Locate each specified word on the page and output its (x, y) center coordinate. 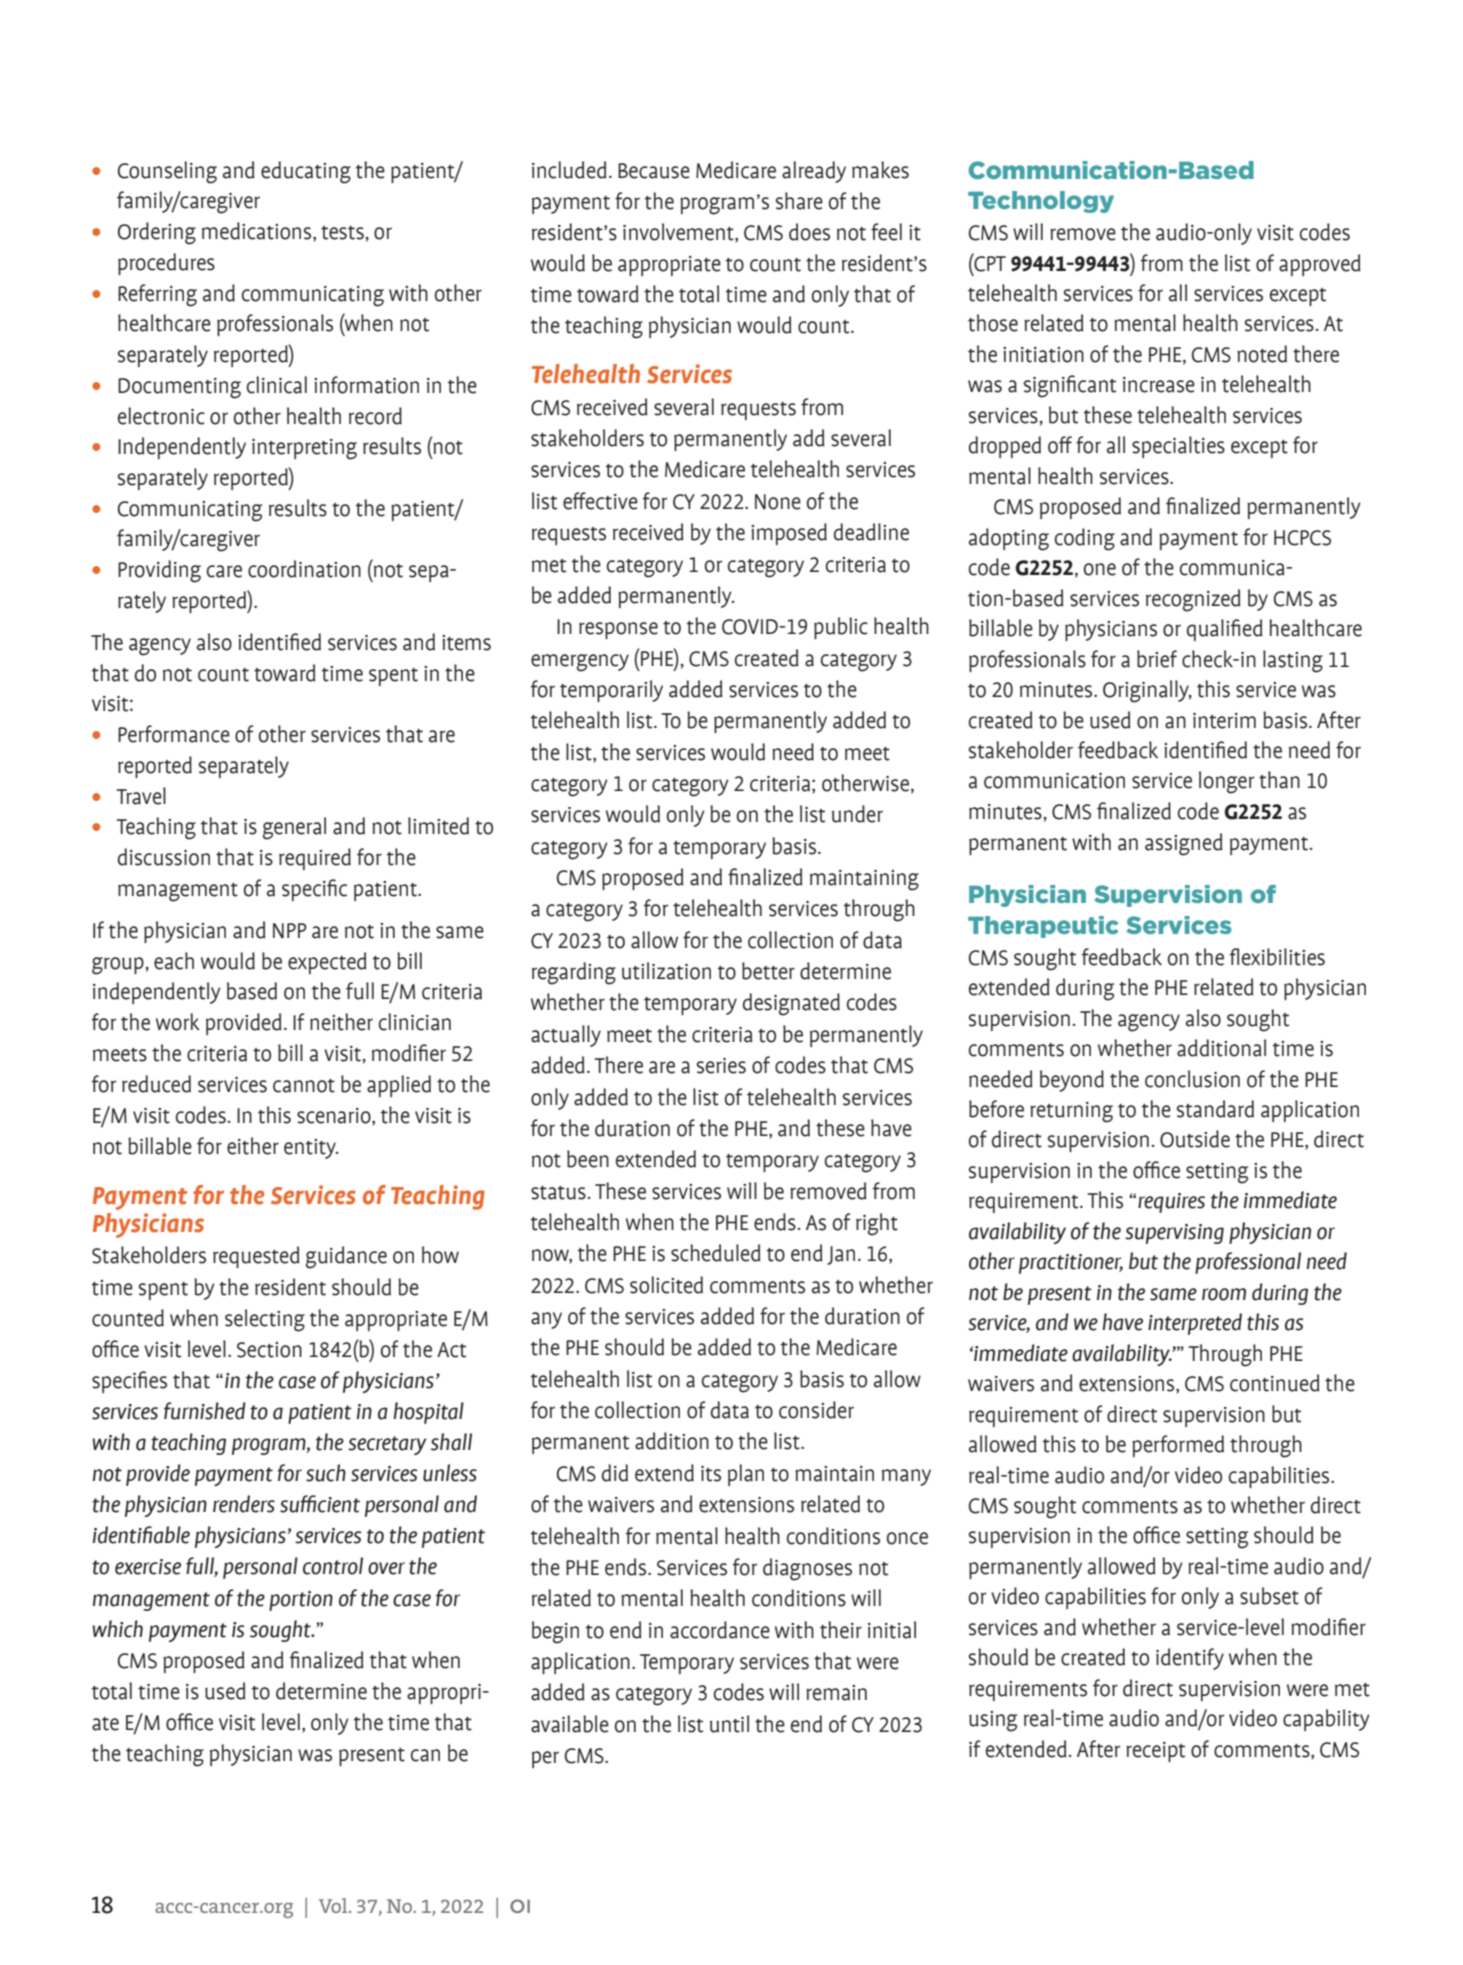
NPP (290, 931)
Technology (1041, 202)
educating (306, 172)
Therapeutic (1043, 927)
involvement (679, 232)
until (729, 1724)
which (117, 1629)
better (768, 971)
